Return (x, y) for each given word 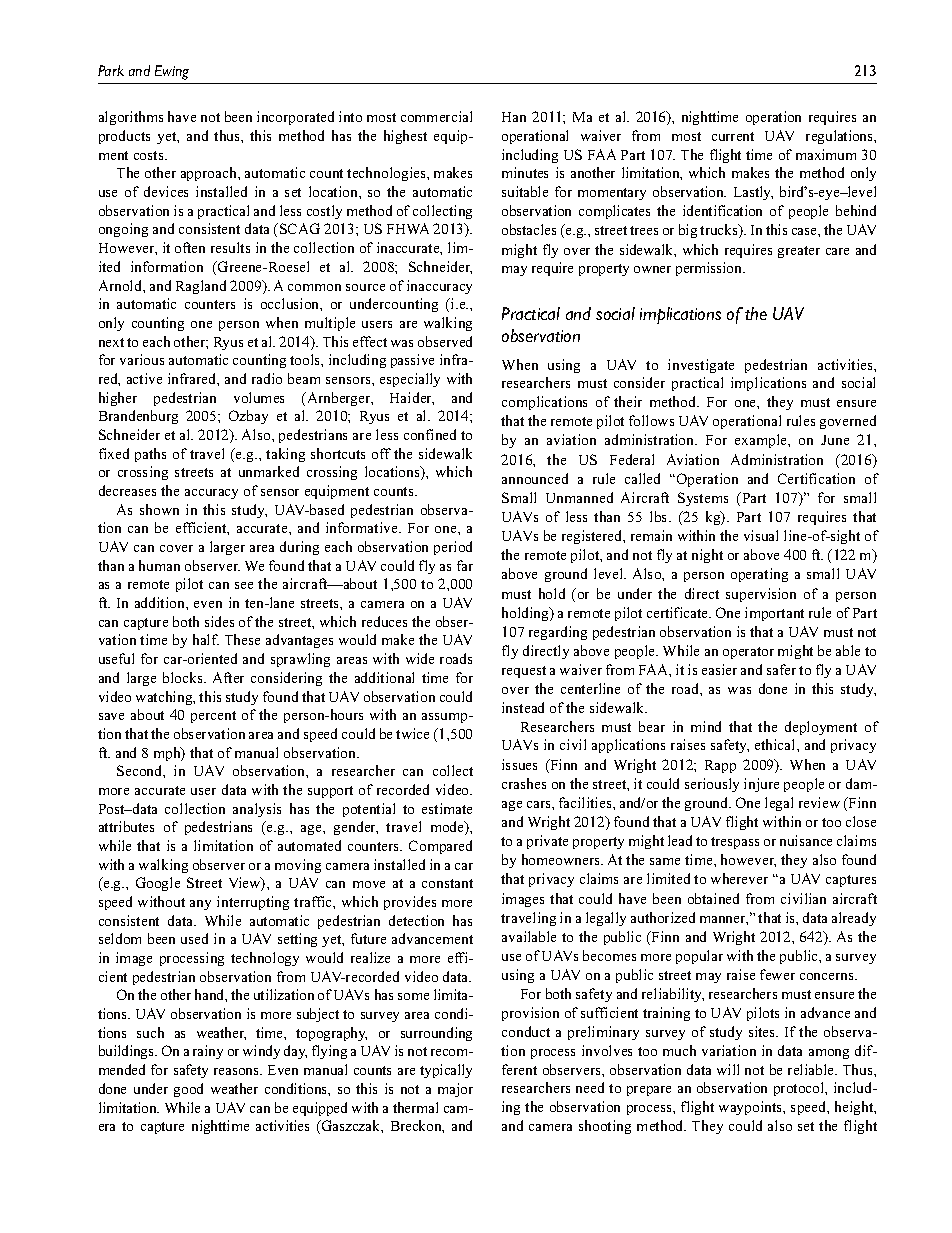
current (733, 136)
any (200, 905)
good (188, 1090)
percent (213, 717)
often (190, 247)
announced (535, 478)
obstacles (529, 229)
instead (523, 707)
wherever (739, 878)
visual (761, 535)
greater (799, 252)
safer (781, 669)
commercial (436, 116)
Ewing (172, 72)
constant (447, 883)
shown (159, 509)
